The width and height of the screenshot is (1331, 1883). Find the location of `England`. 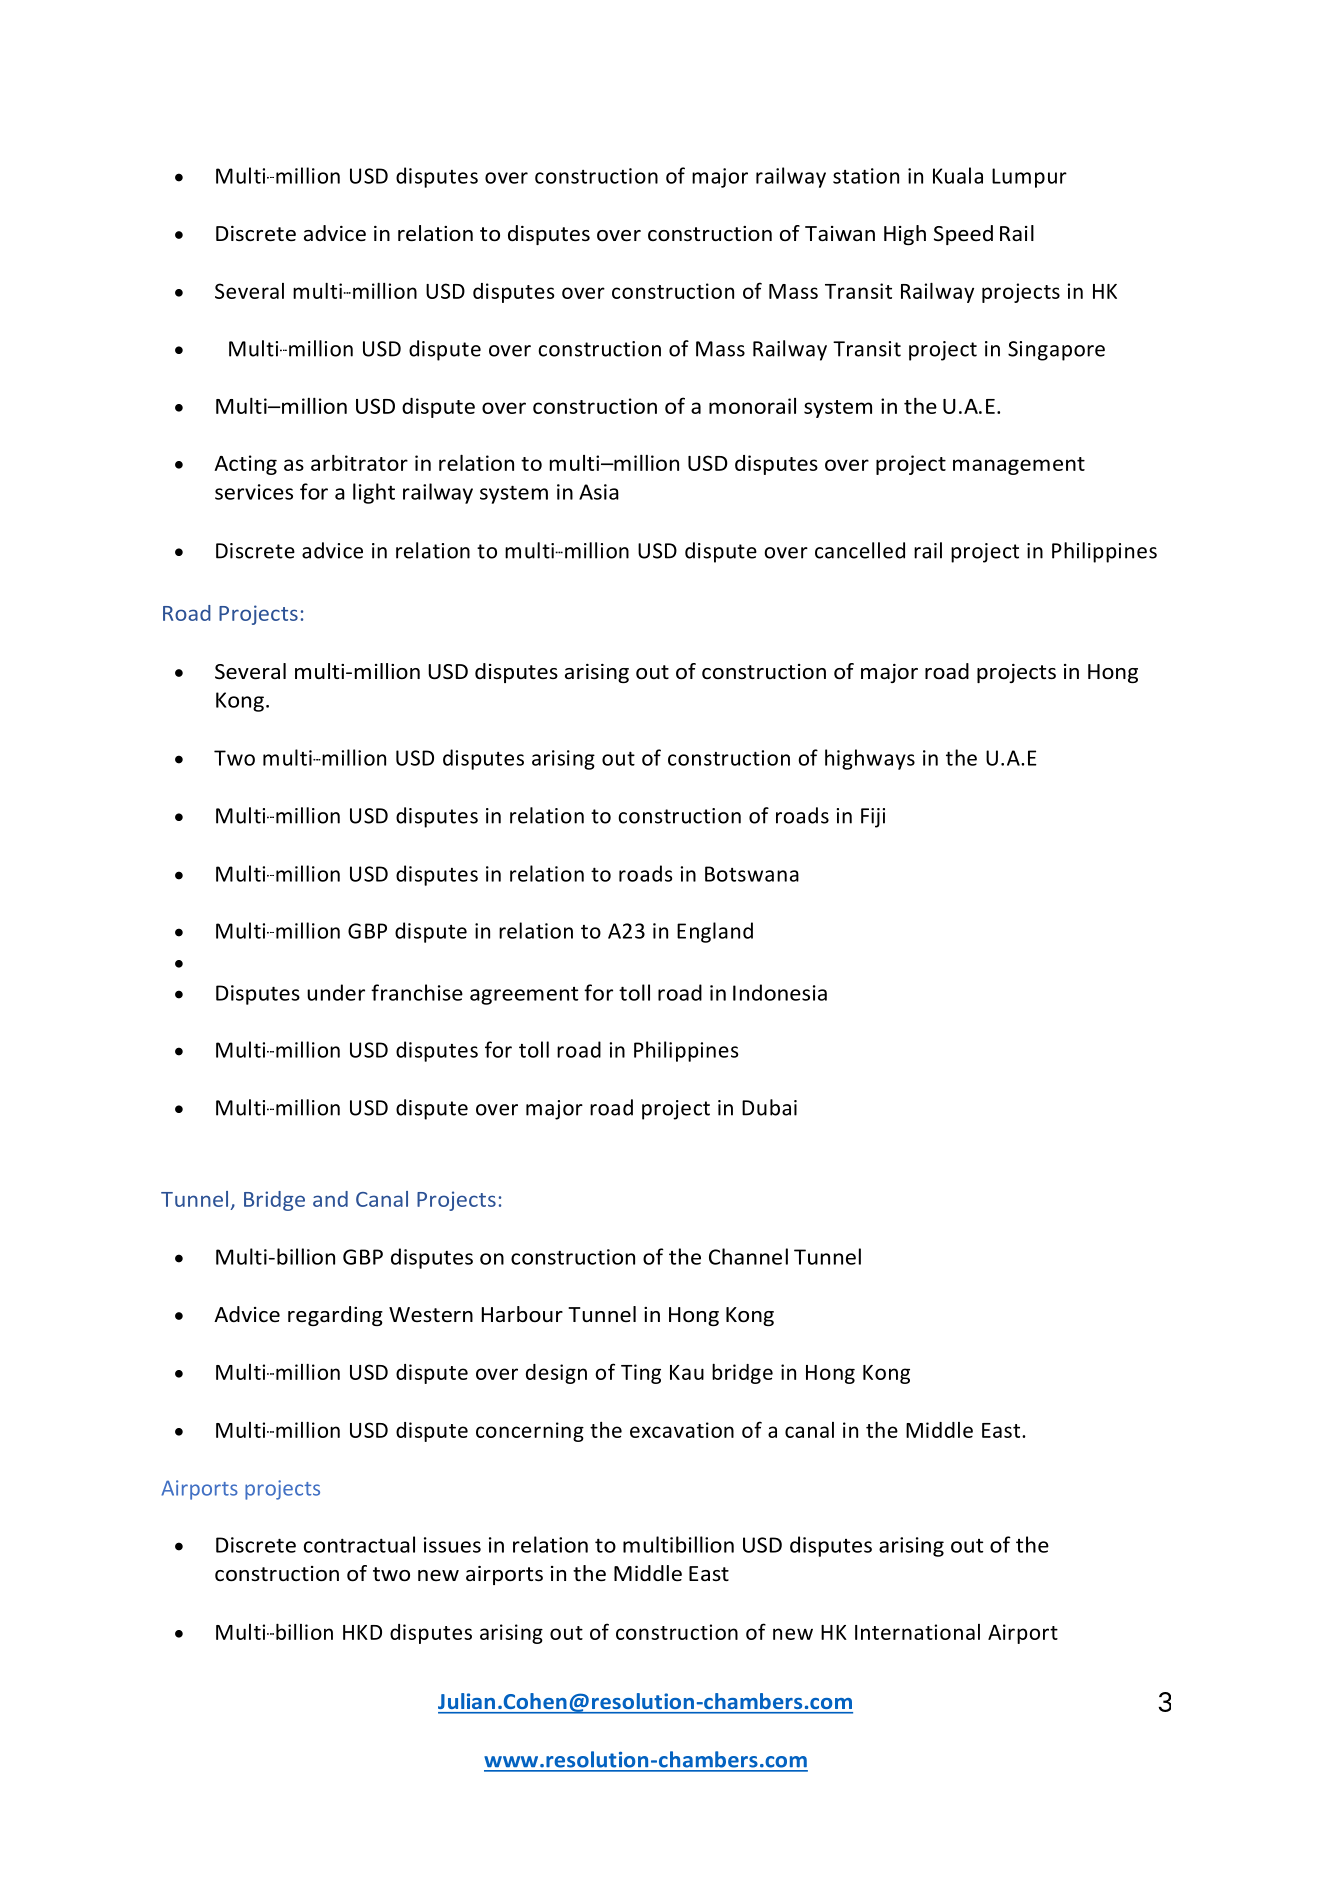

England is located at coordinates (715, 932).
